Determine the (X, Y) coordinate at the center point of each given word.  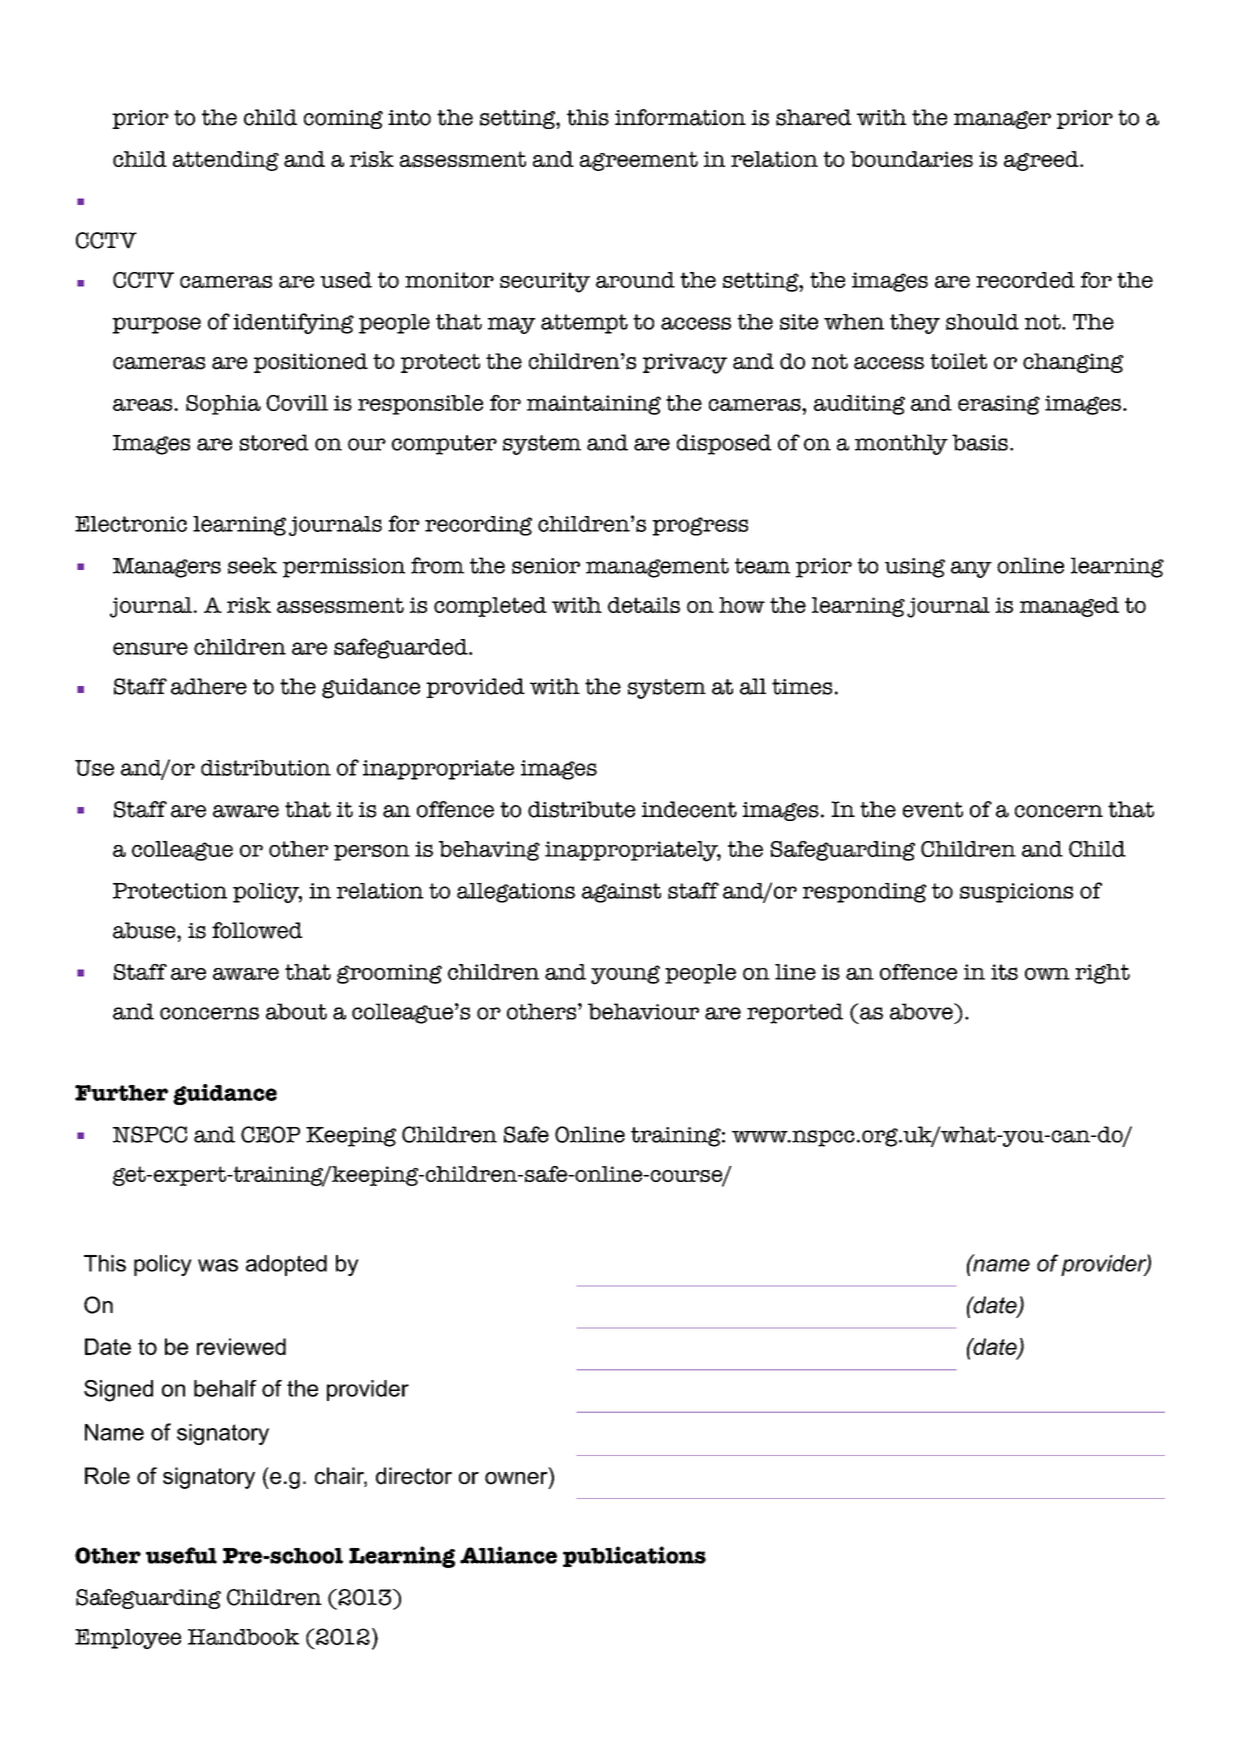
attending (226, 161)
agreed (1042, 161)
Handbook (243, 1637)
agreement (639, 161)
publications (634, 1556)
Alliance (508, 1555)
